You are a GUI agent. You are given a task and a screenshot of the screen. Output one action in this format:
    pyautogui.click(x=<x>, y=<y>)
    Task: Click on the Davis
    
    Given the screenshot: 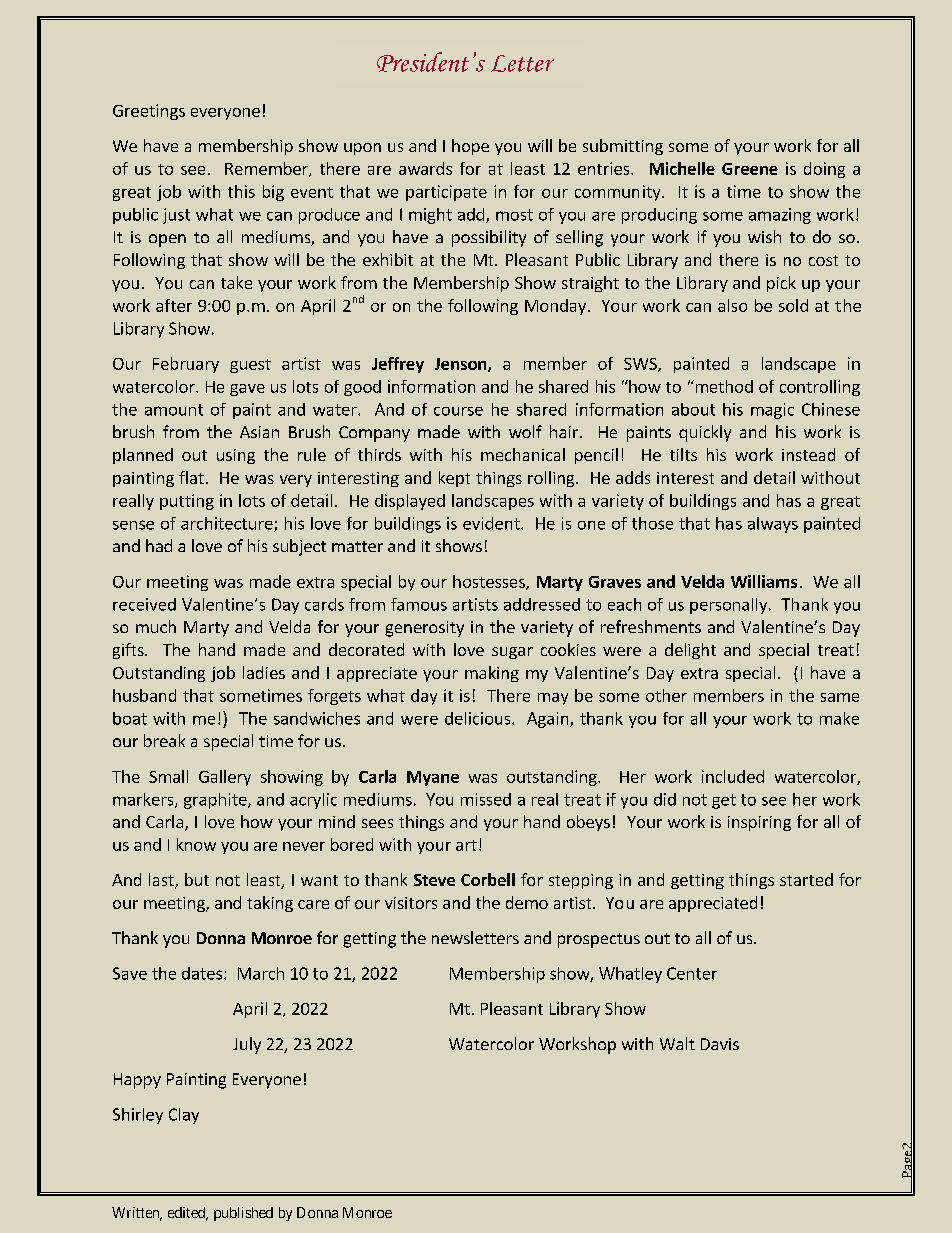 What is the action you would take?
    pyautogui.click(x=720, y=1044)
